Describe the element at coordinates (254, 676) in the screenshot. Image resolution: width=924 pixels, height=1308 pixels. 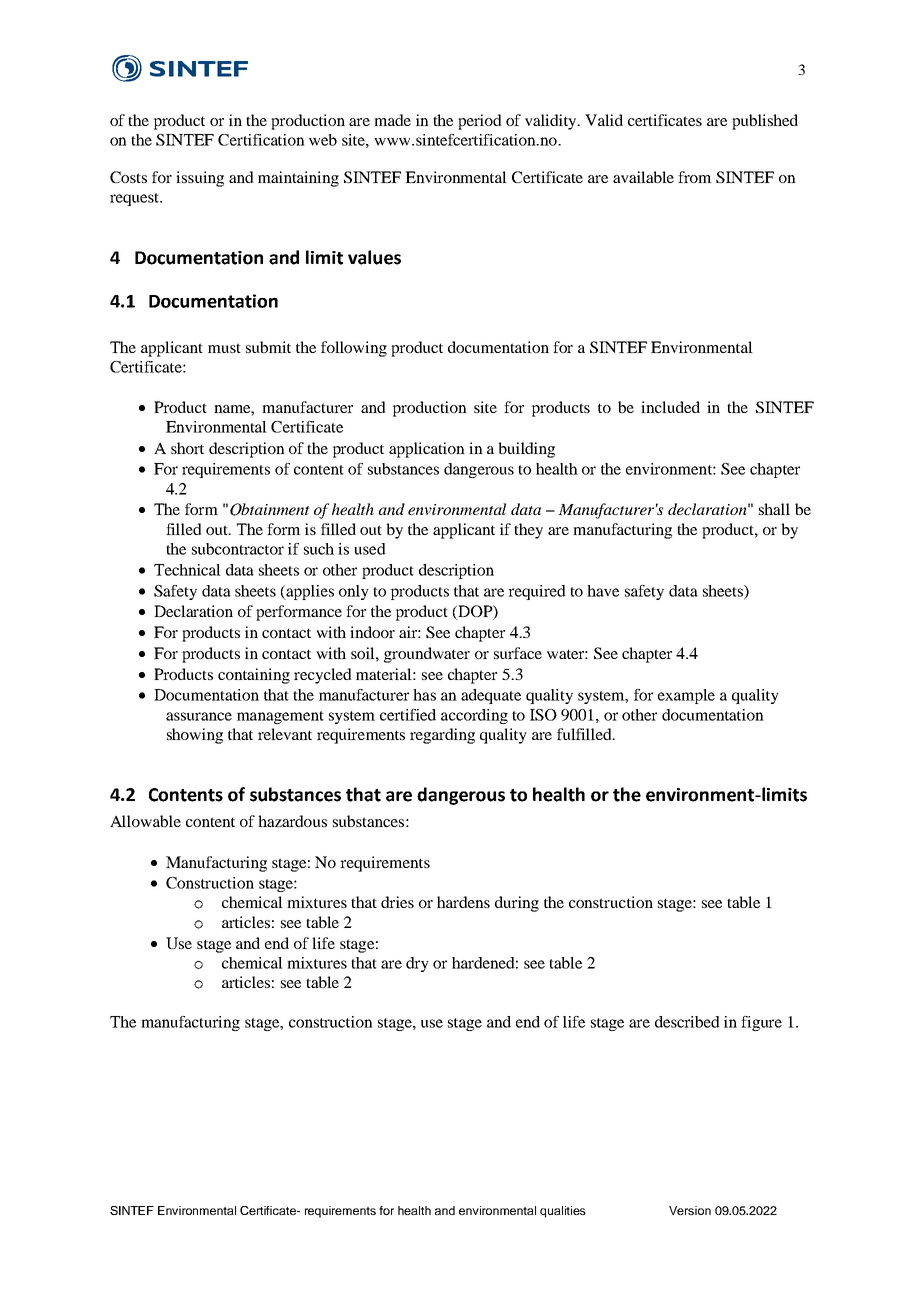
I see `containing` at that location.
